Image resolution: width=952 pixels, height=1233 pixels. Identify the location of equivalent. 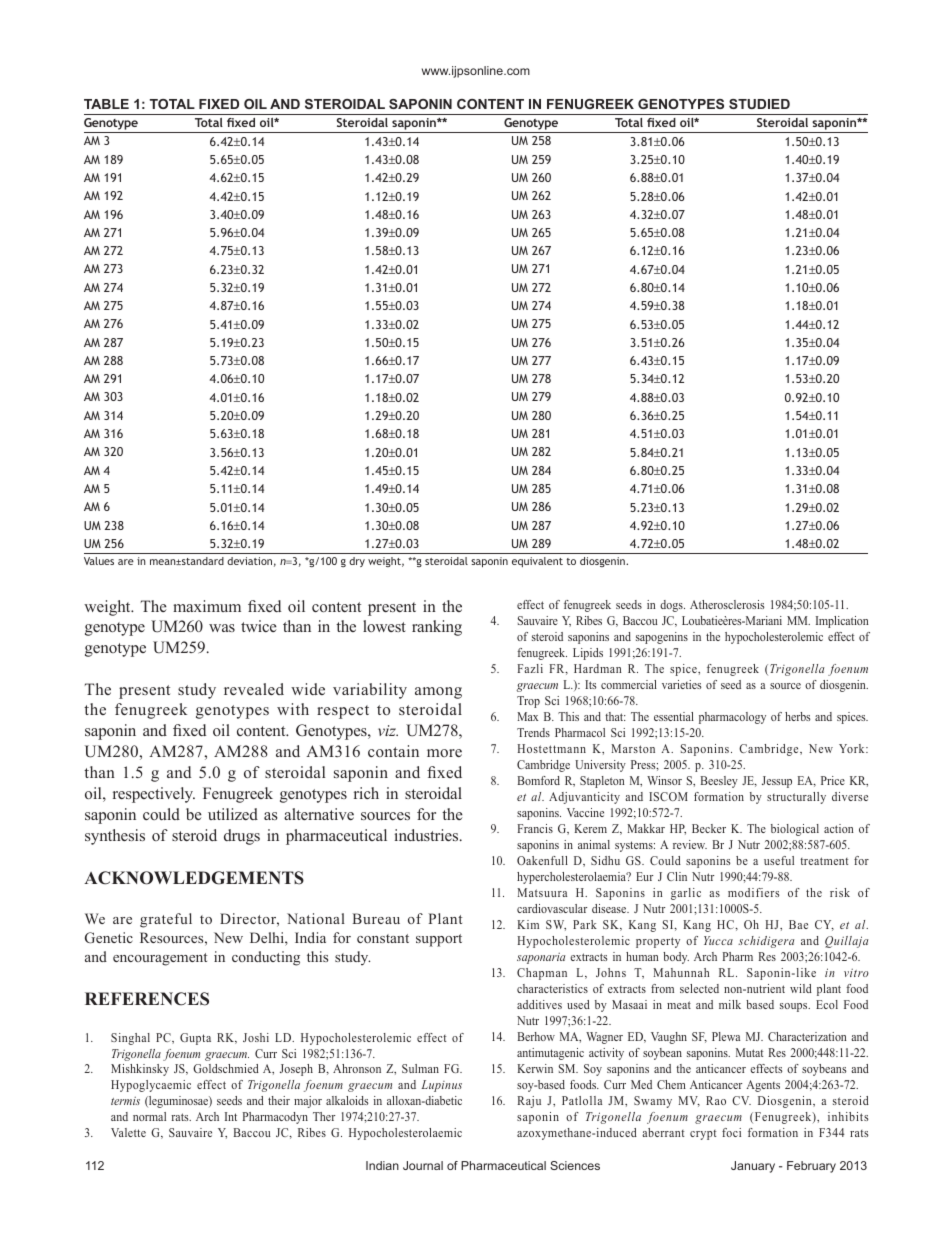
(537, 562).
